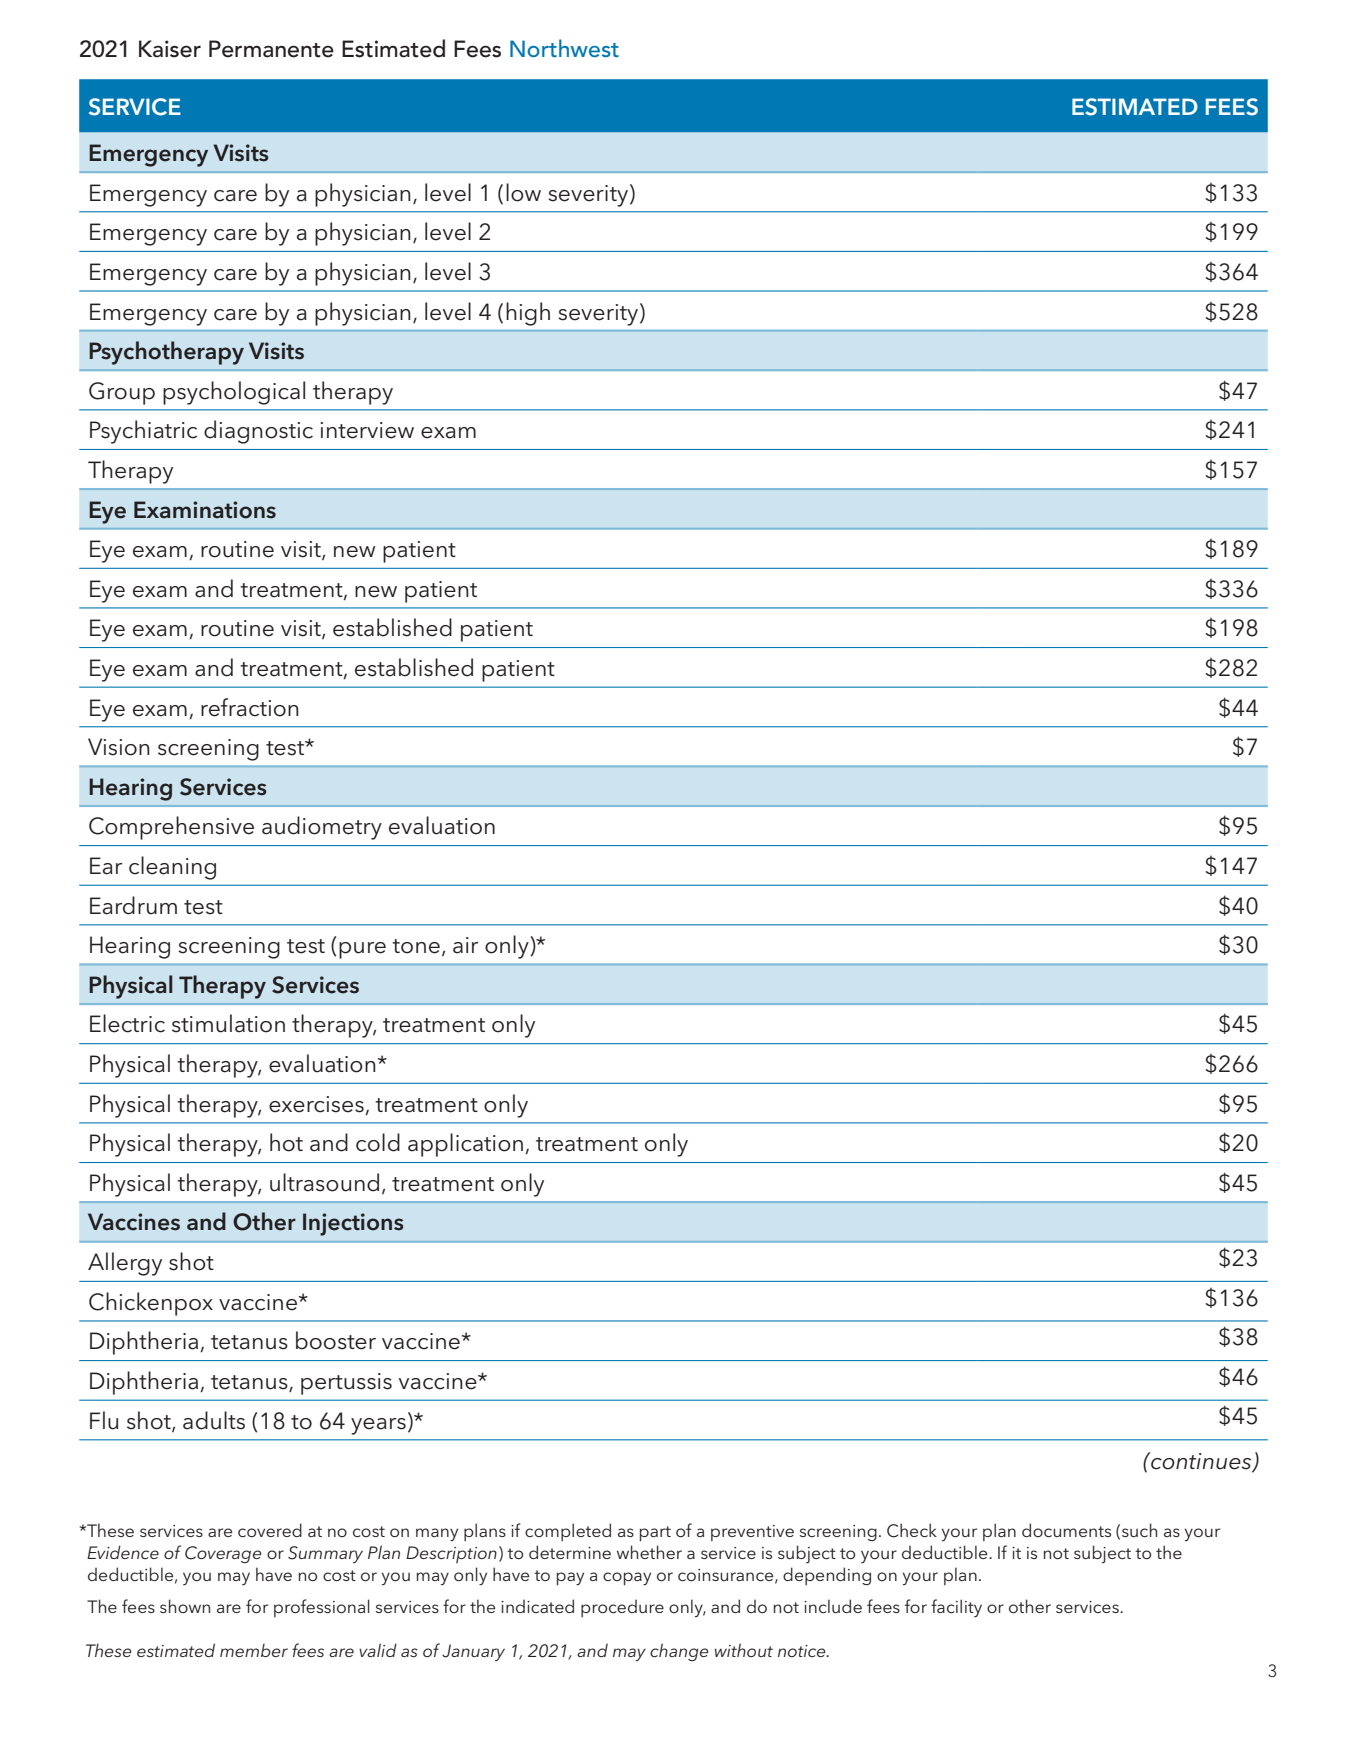  What do you see at coordinates (465, 1145) in the screenshot?
I see `application` at bounding box center [465, 1145].
